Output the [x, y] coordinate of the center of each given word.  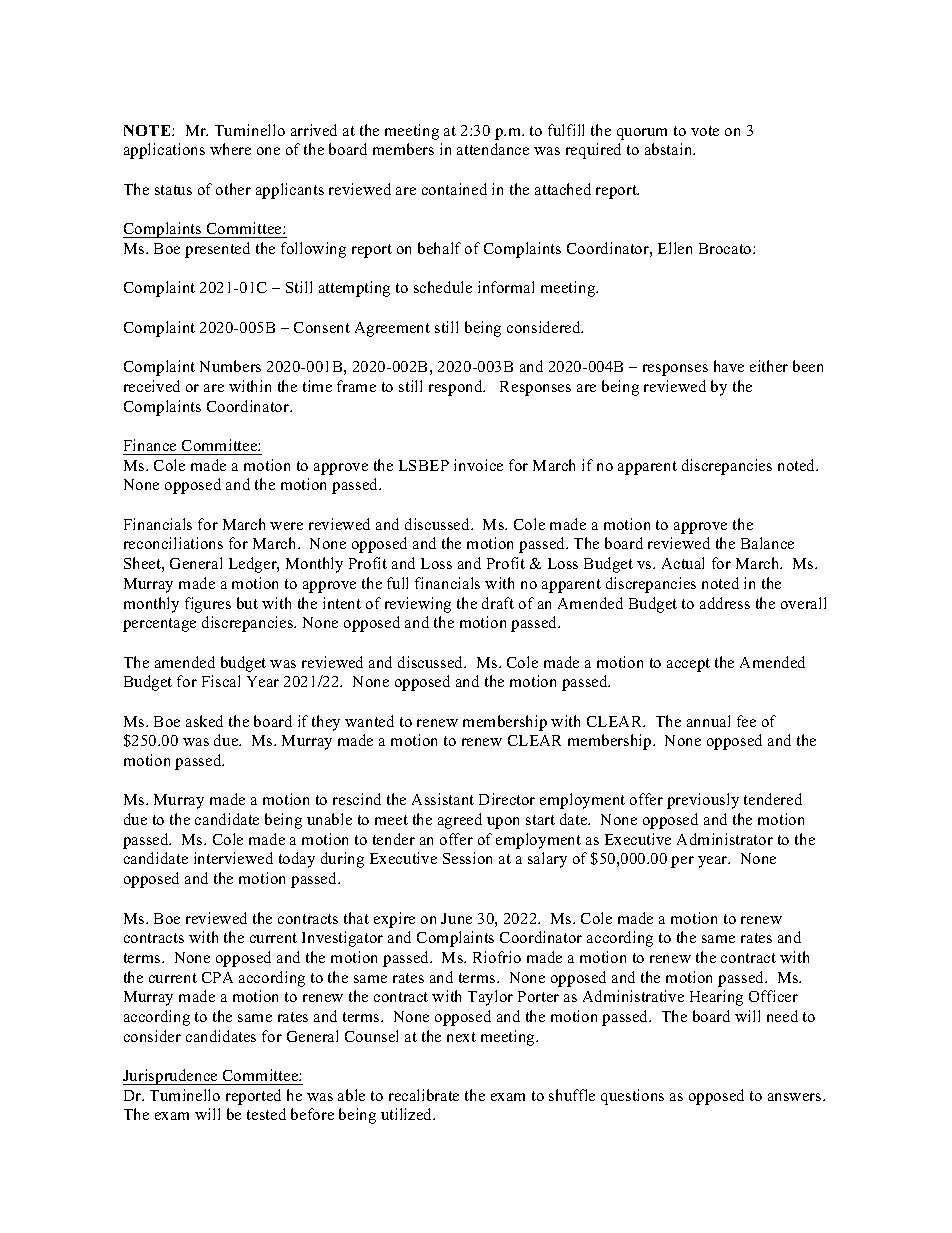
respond [457, 388]
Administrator [725, 839]
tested [266, 1114]
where [230, 149]
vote [705, 131]
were [286, 526]
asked [204, 721]
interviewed [233, 858]
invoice [478, 465]
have [729, 366]
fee [746, 721]
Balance [767, 543]
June [456, 918]
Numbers [230, 366]
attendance [493, 149]
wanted [369, 721]
